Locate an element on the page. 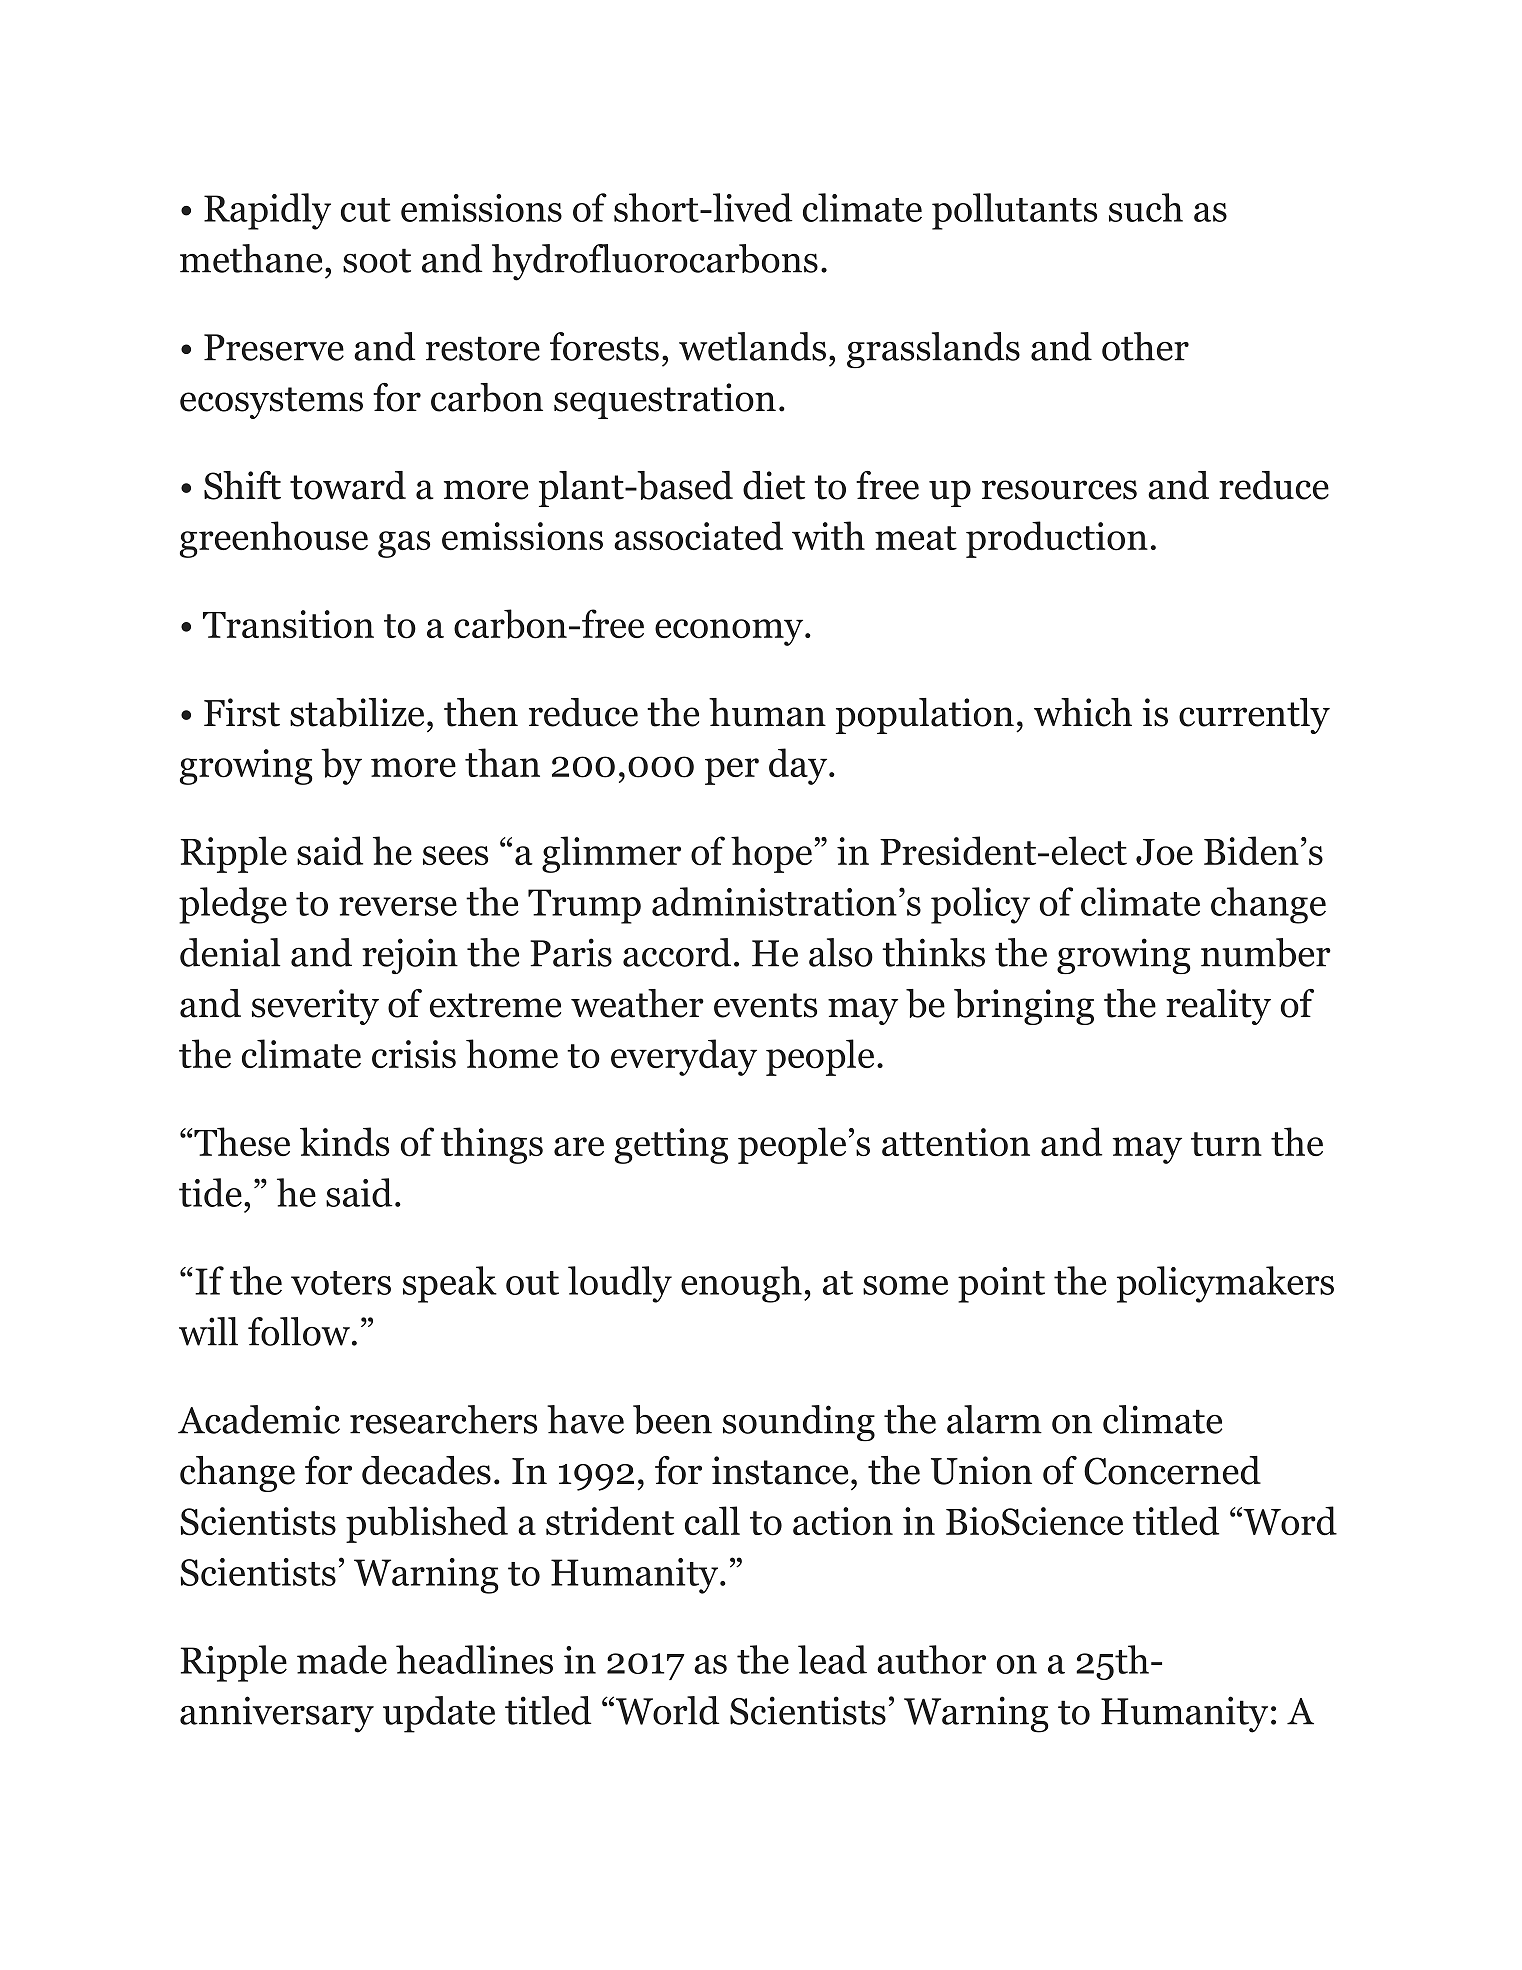 Image resolution: width=1522 pixels, height=1970 pixels. made is located at coordinates (342, 1659).
